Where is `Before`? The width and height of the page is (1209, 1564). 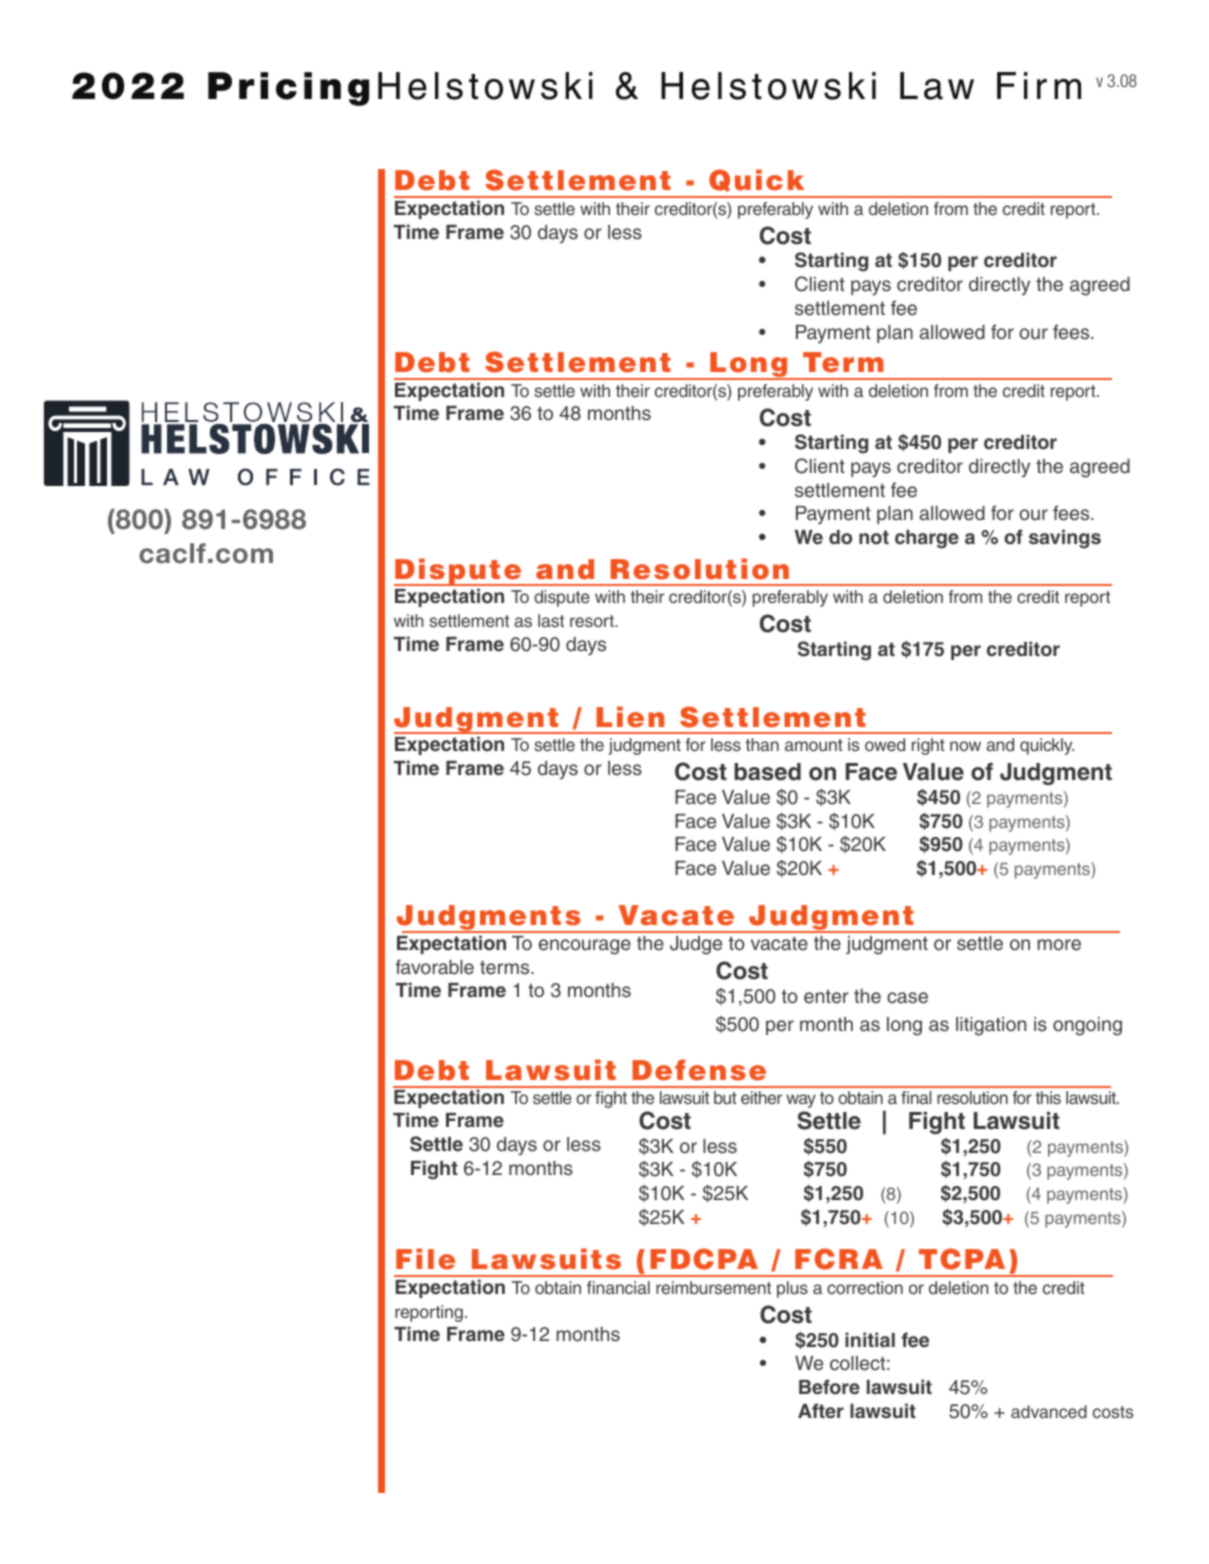 Before is located at coordinates (829, 1387).
